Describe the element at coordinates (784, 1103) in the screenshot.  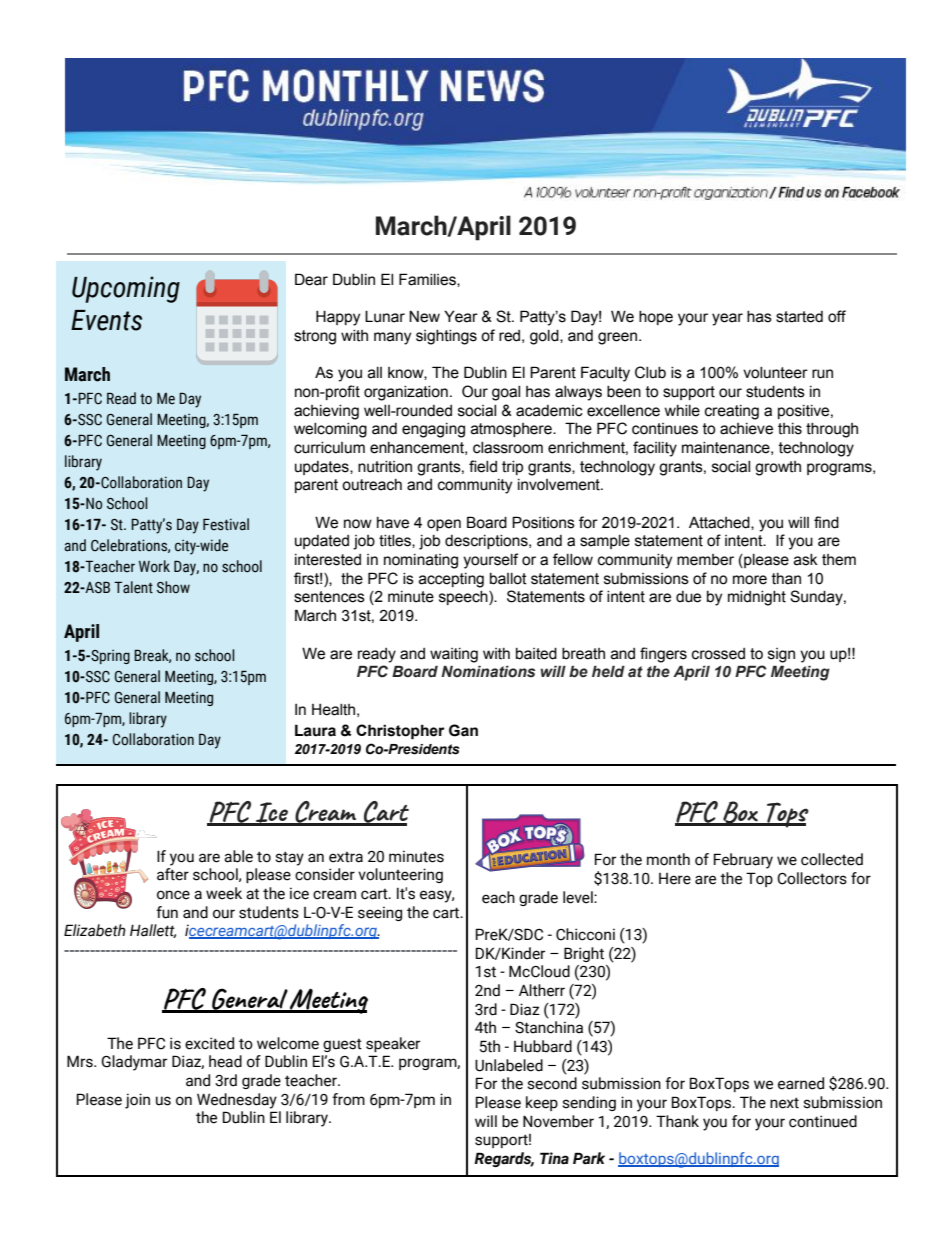
I see `next` at that location.
